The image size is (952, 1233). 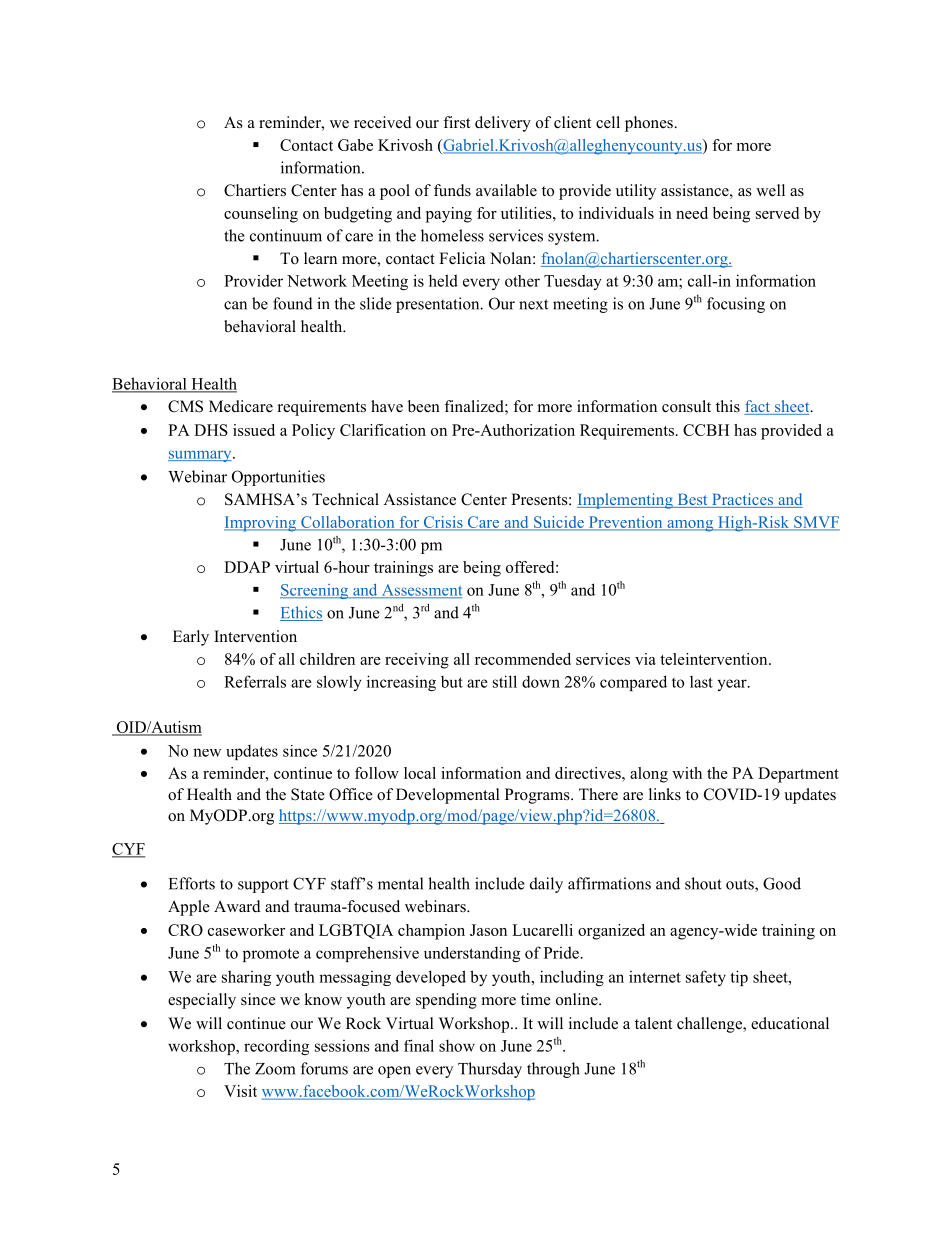 I want to click on Zoom, so click(x=275, y=1069).
